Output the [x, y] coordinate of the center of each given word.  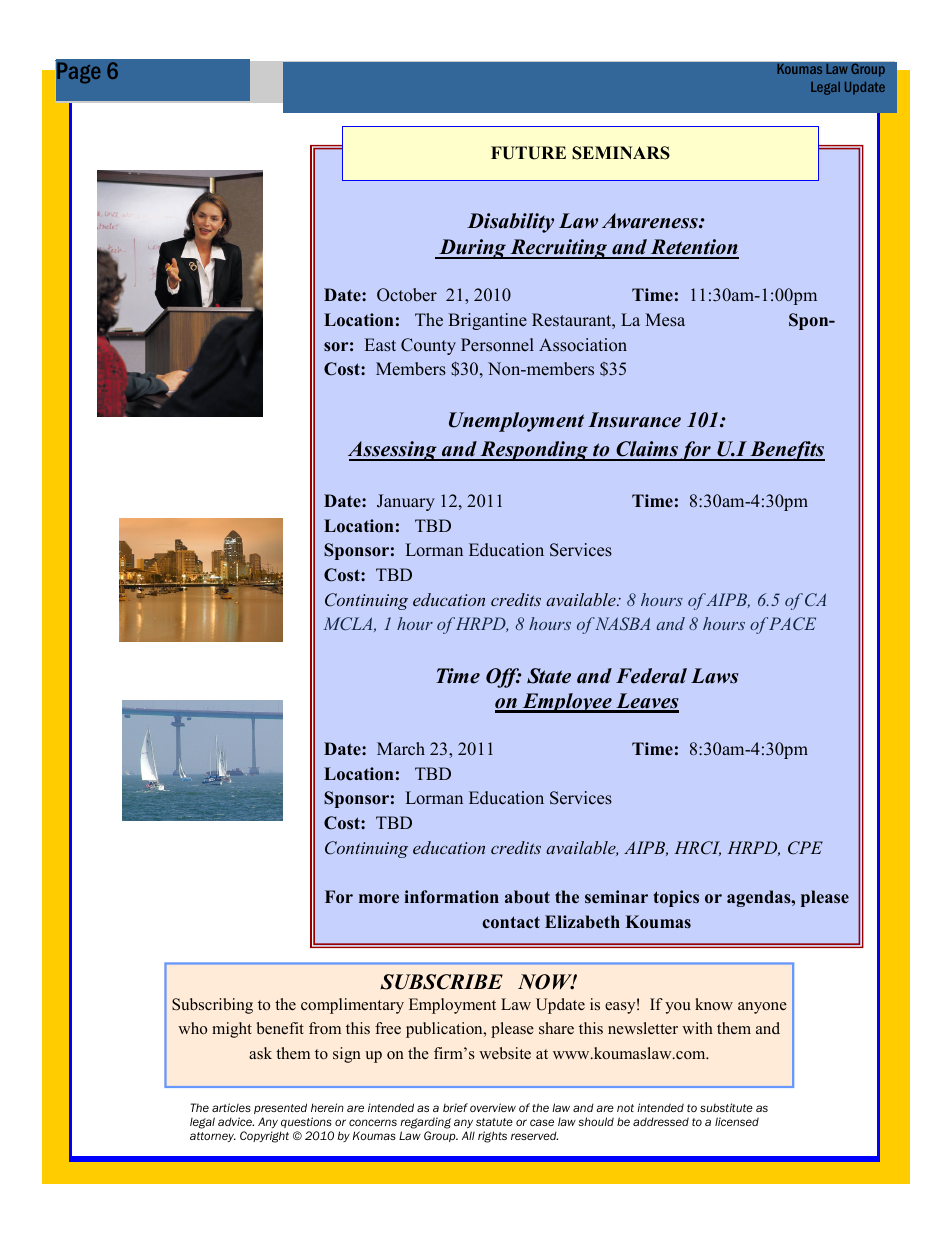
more [379, 899]
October [407, 295]
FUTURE [528, 153]
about [527, 897]
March [401, 749]
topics [676, 898]
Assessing [393, 451]
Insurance [634, 420]
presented [280, 1108]
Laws [715, 676]
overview [493, 1107]
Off [504, 678]
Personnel [497, 345]
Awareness [651, 221]
